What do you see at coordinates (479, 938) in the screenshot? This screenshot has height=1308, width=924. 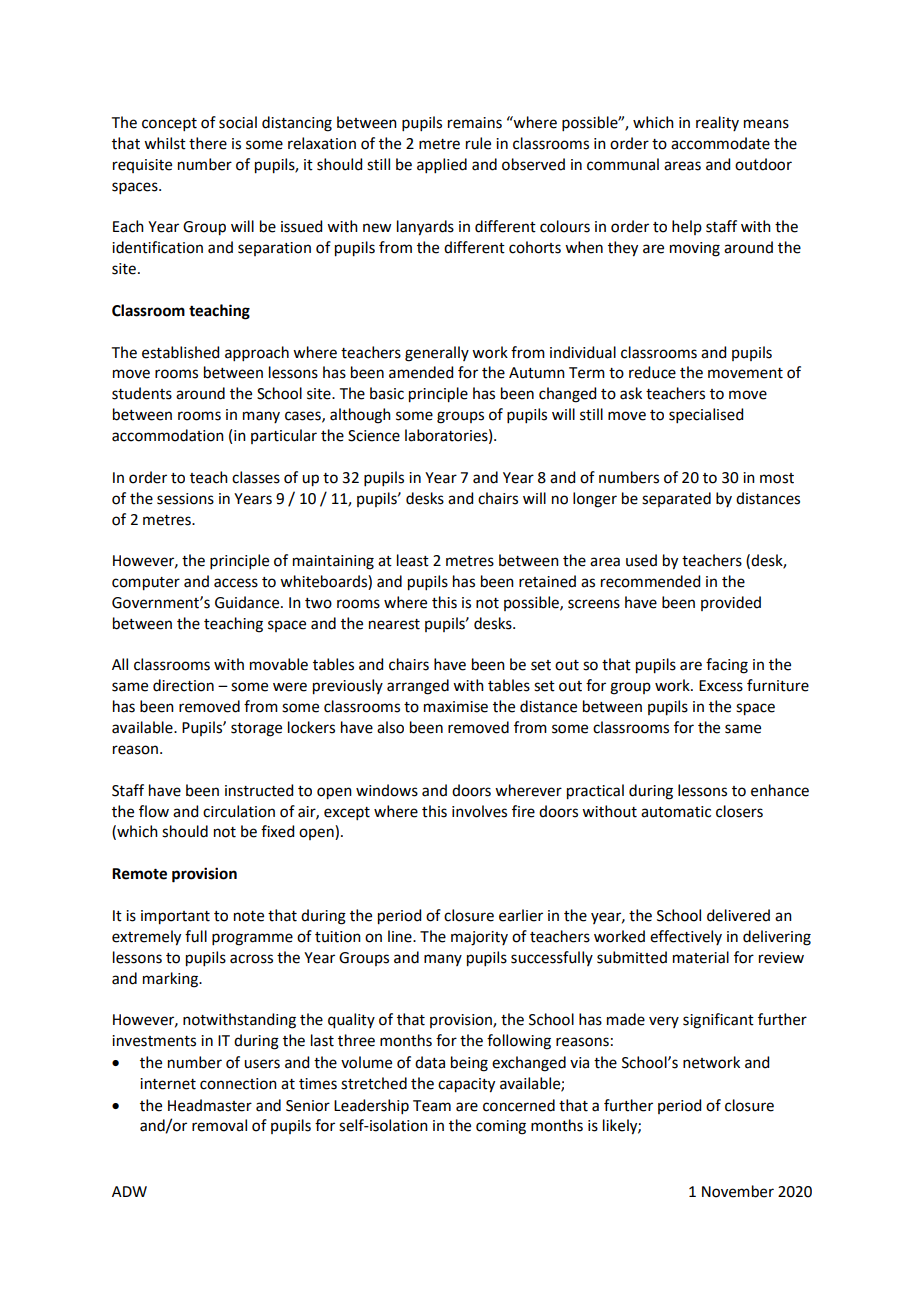 I see `majority` at bounding box center [479, 938].
